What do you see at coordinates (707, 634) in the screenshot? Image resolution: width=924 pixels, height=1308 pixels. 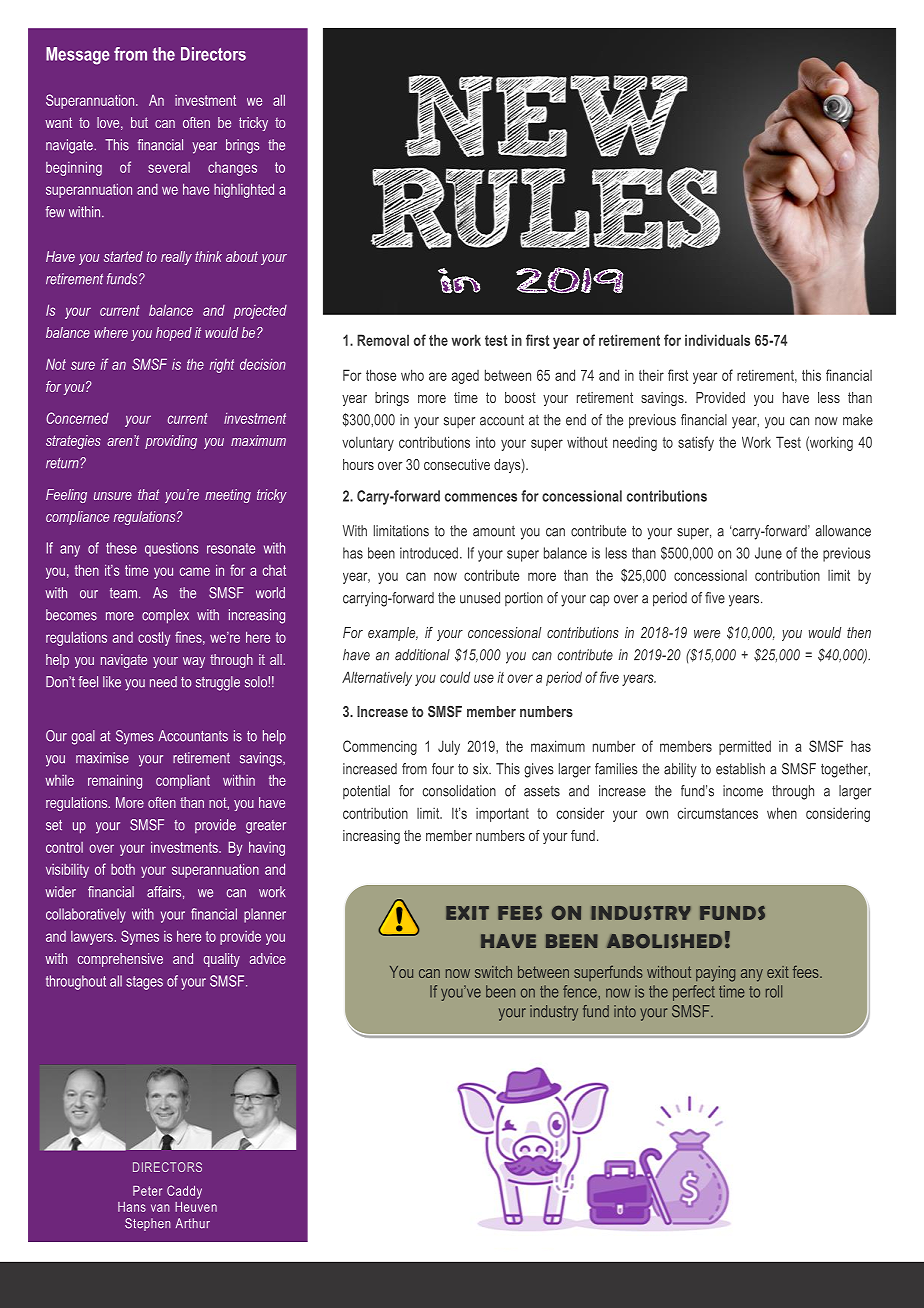 I see `were` at bounding box center [707, 634].
